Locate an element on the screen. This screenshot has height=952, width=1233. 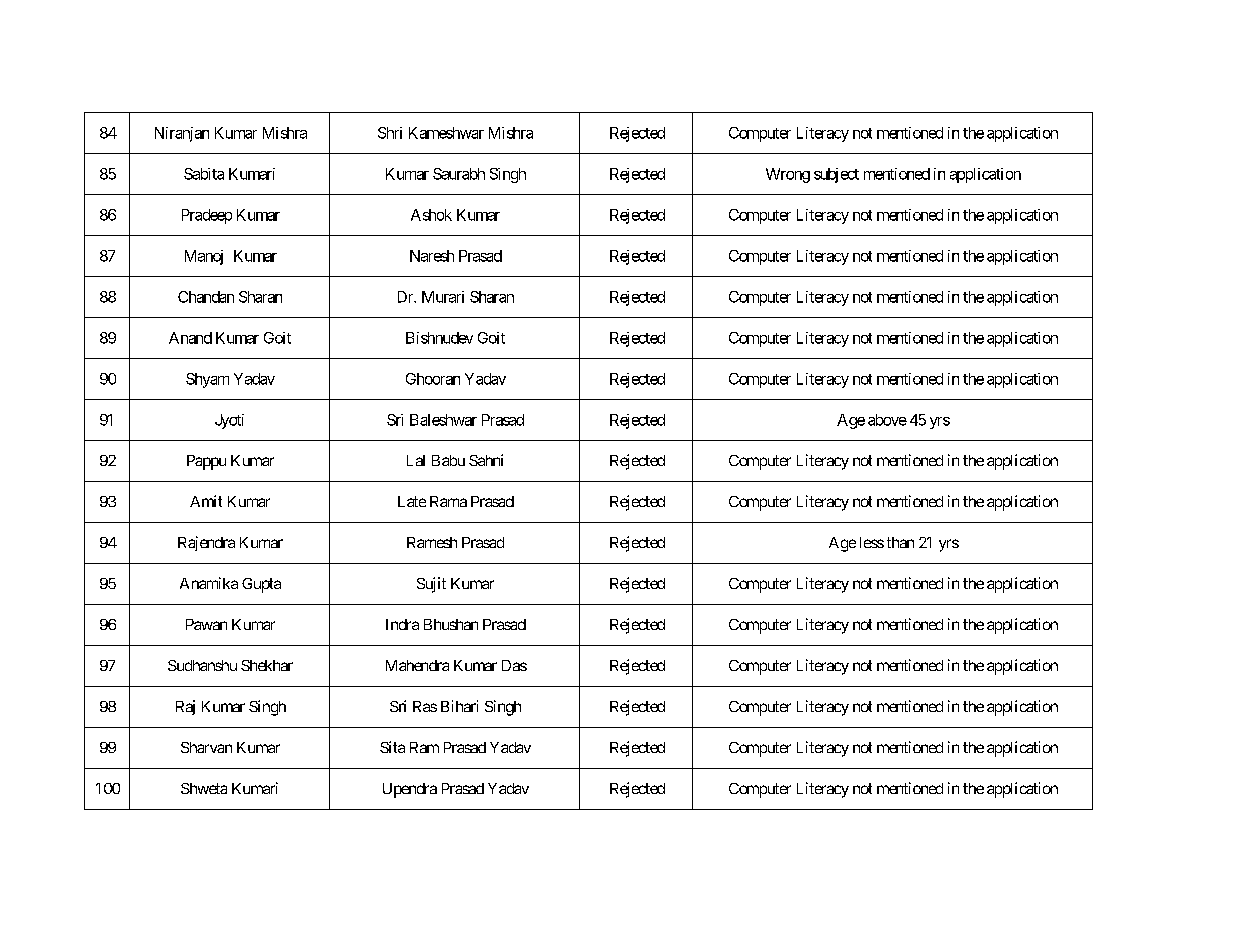
Shweta is located at coordinates (204, 788).
